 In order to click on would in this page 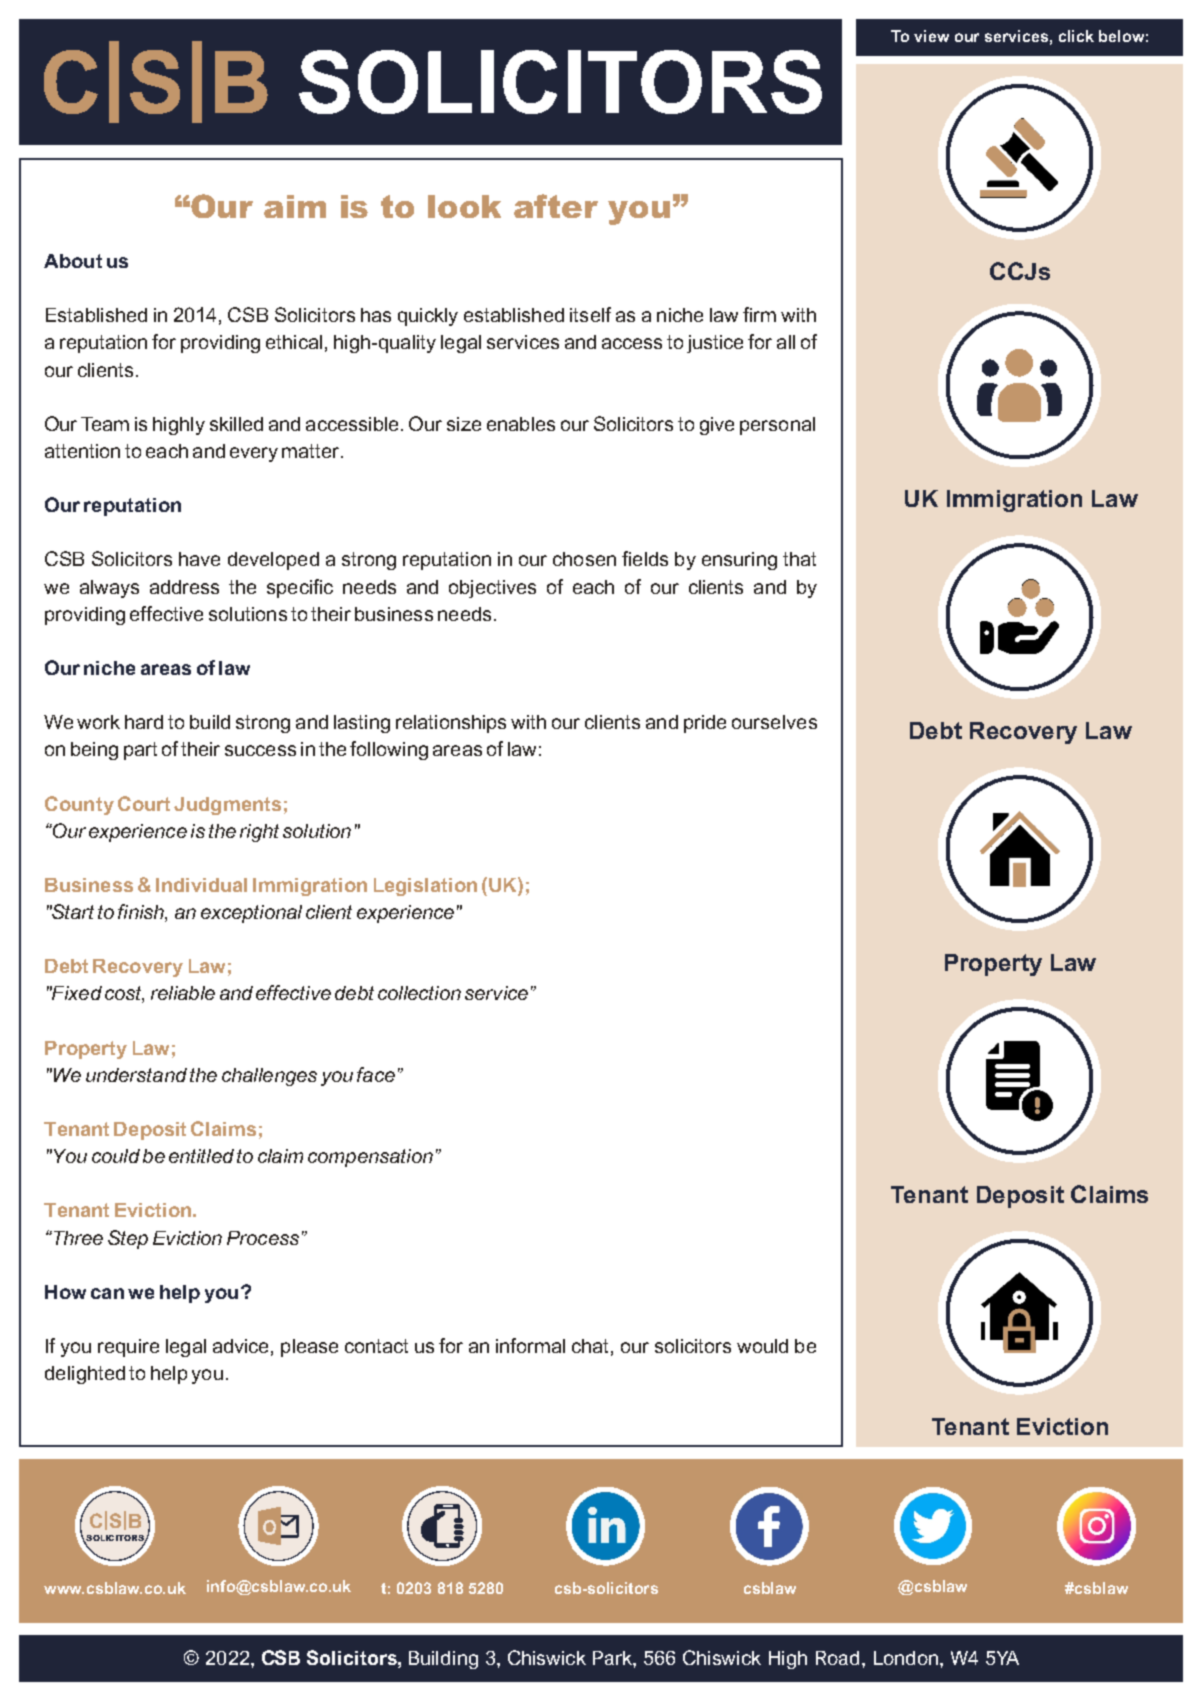, I will do `click(762, 1346)`.
